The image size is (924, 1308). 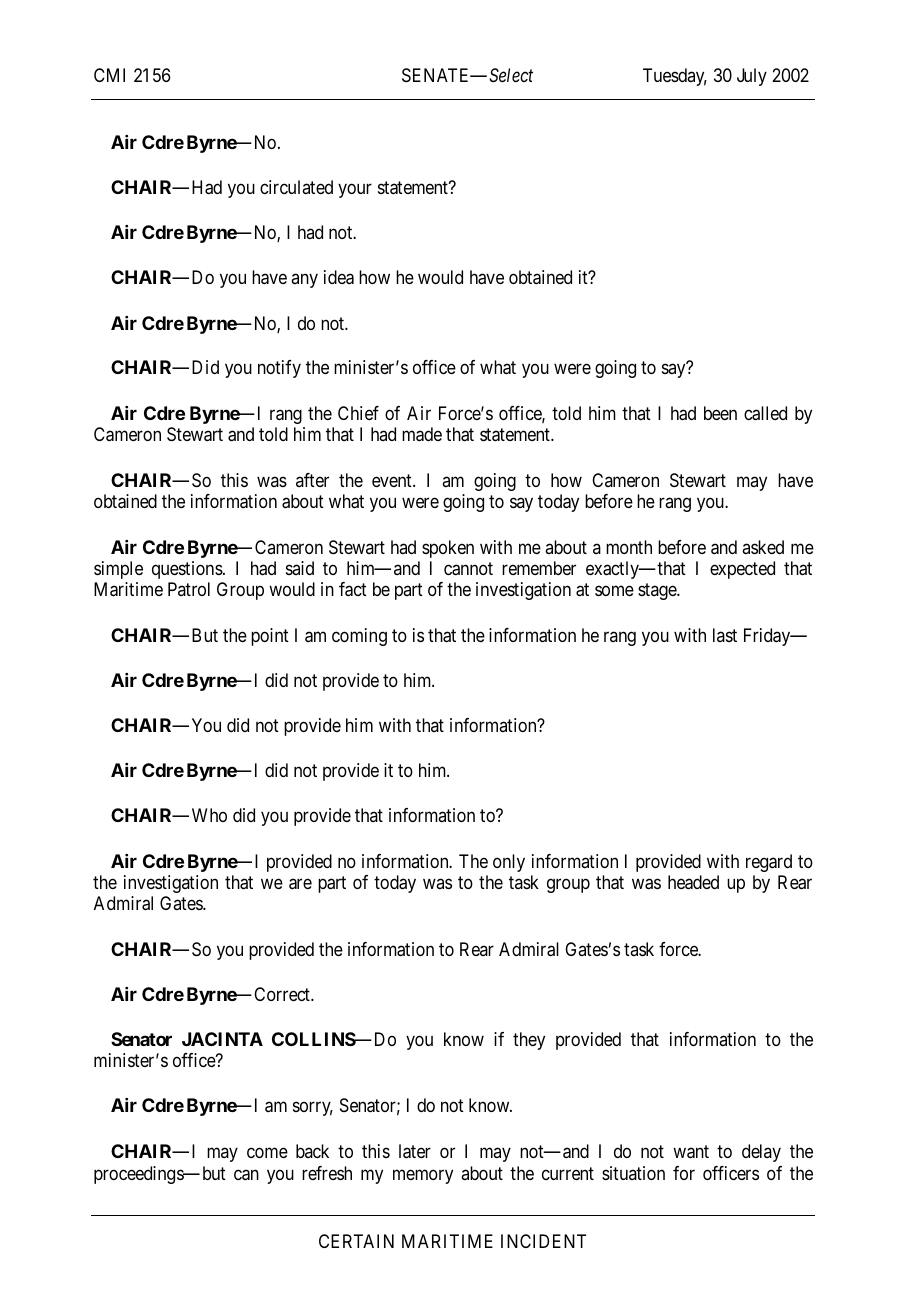 I want to click on are, so click(x=300, y=884).
